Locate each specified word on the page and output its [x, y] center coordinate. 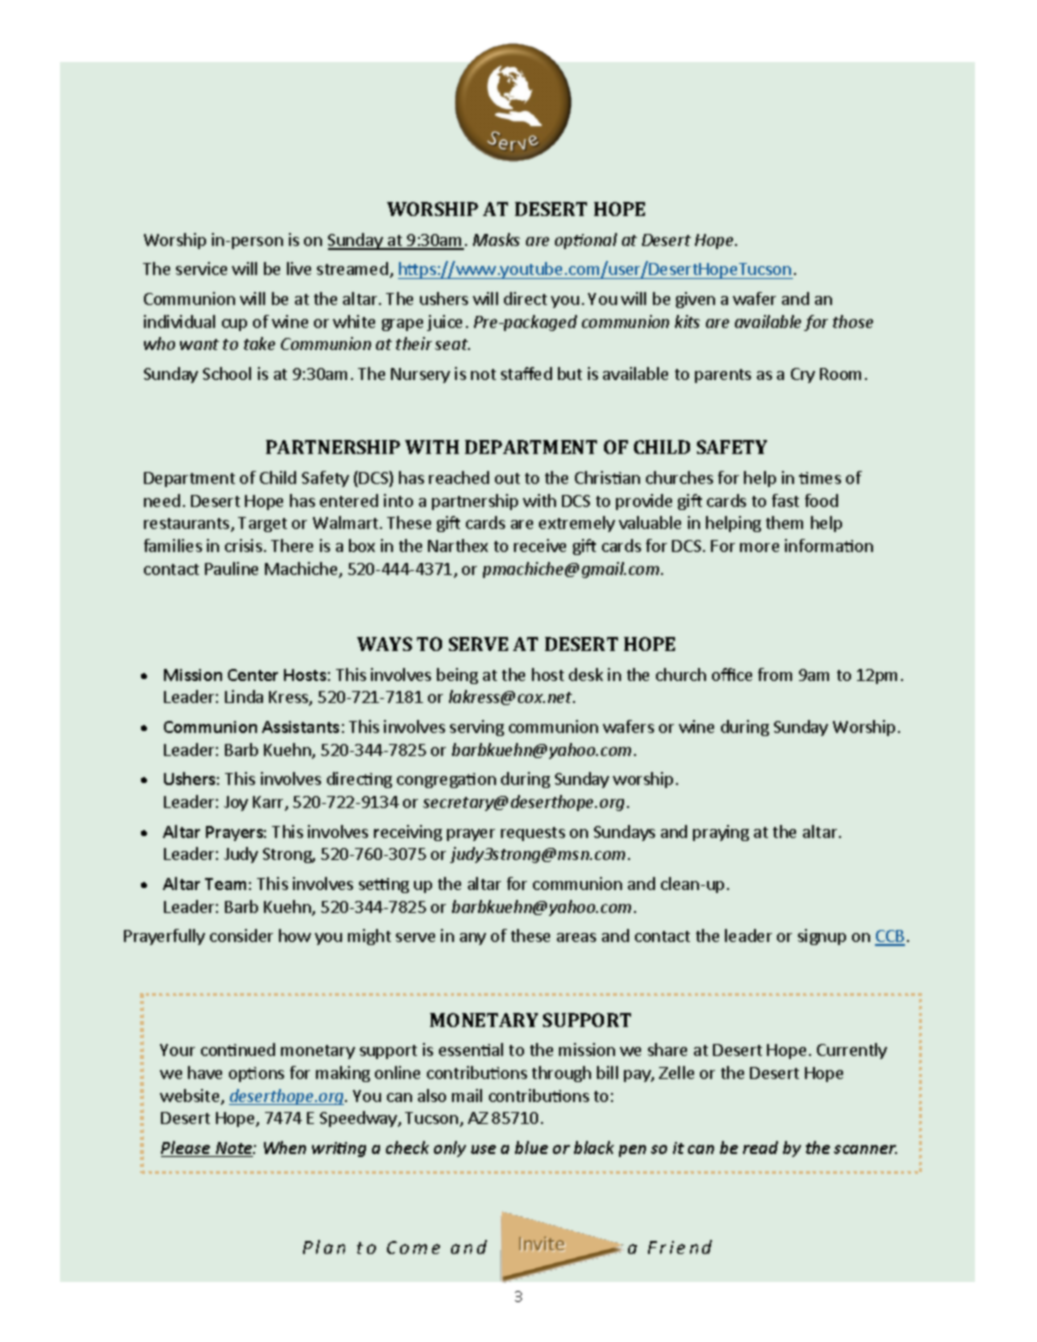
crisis [243, 545]
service [201, 268]
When [285, 1147]
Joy [236, 803]
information [829, 545]
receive [540, 545]
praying [721, 833]
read [760, 1147]
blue [531, 1147]
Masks [496, 239]
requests [533, 834]
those [853, 321]
